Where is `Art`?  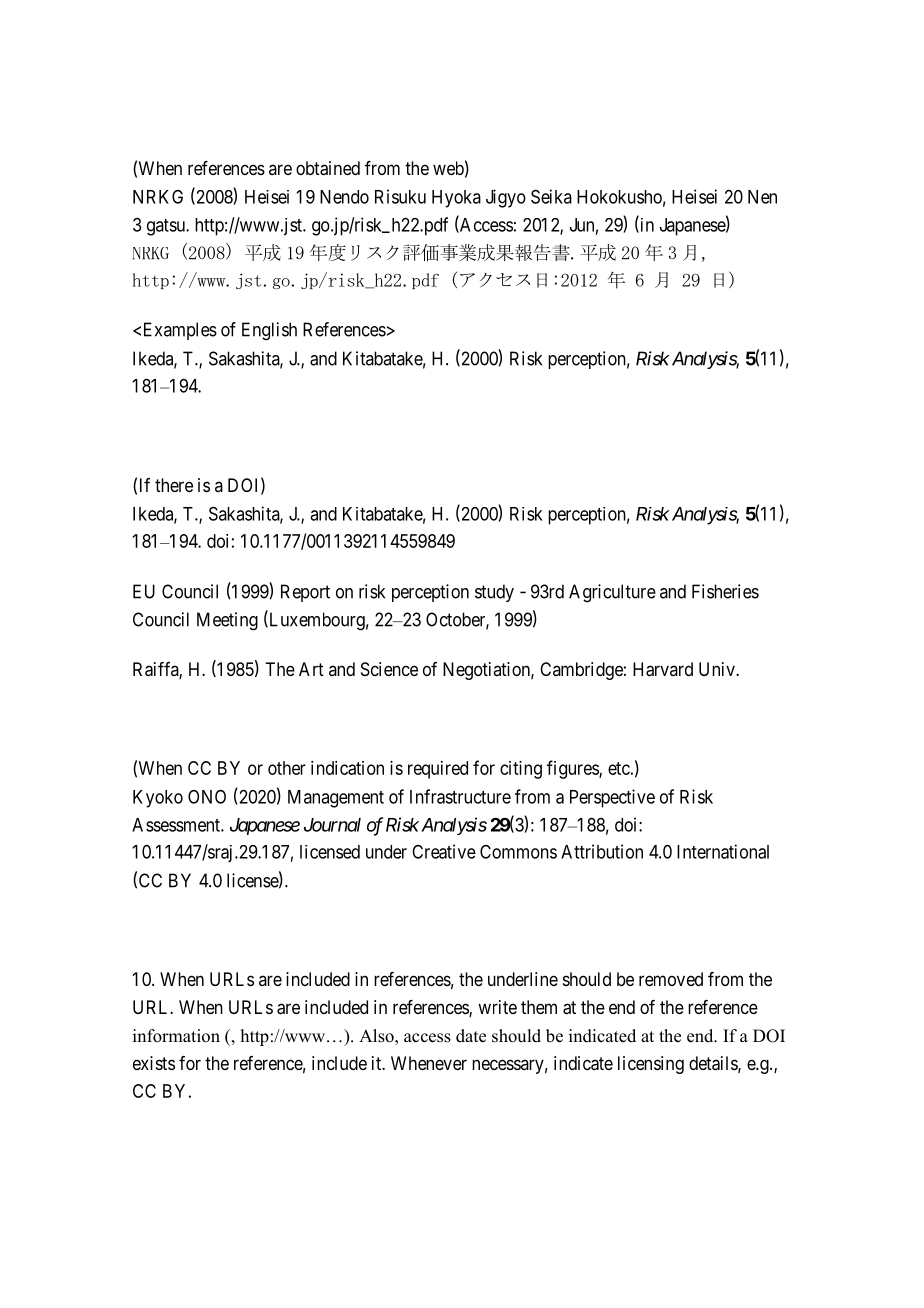
Art is located at coordinates (311, 669).
